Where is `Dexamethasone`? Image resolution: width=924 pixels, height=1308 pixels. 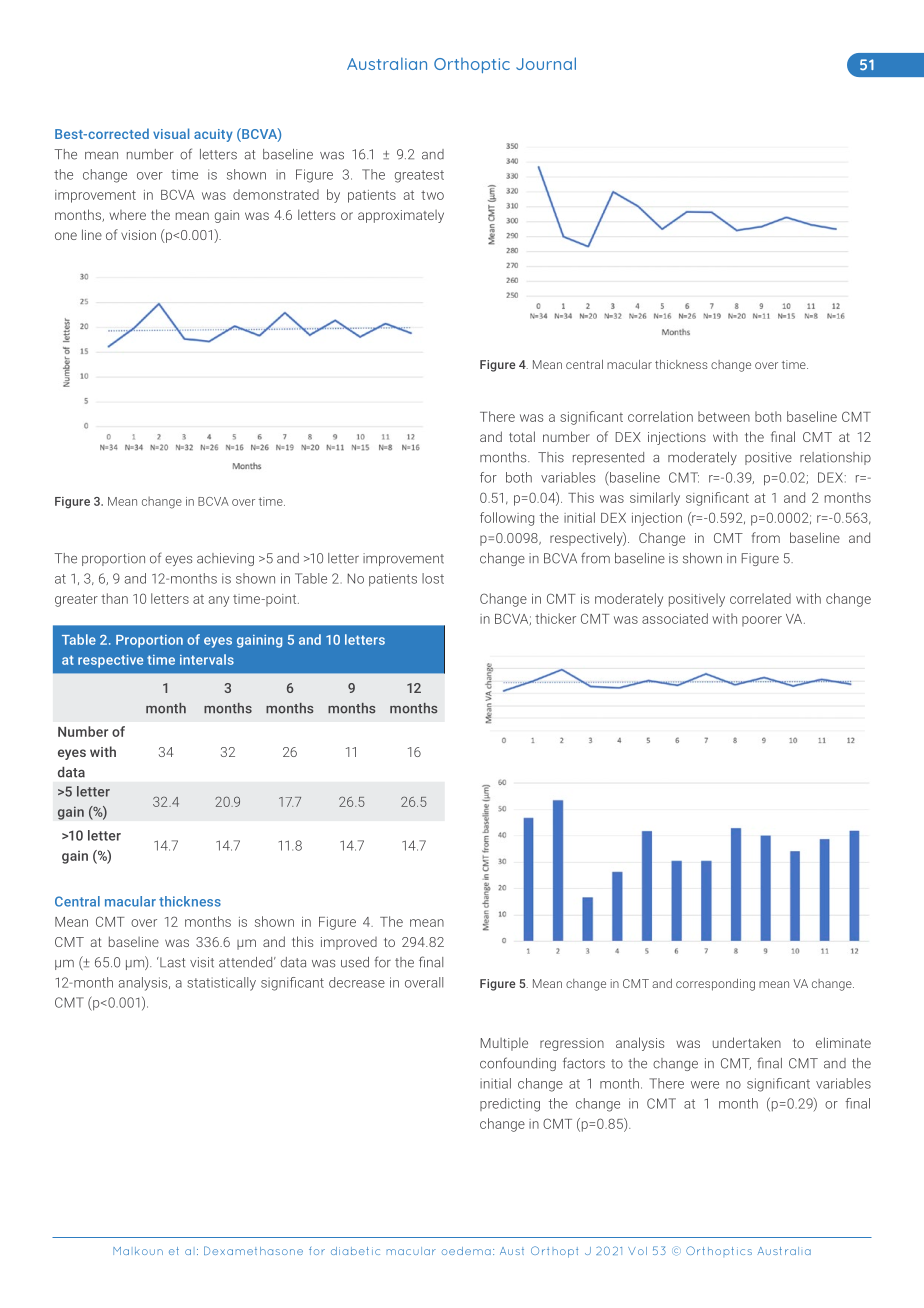
Dexamethasone is located at coordinates (253, 1250).
